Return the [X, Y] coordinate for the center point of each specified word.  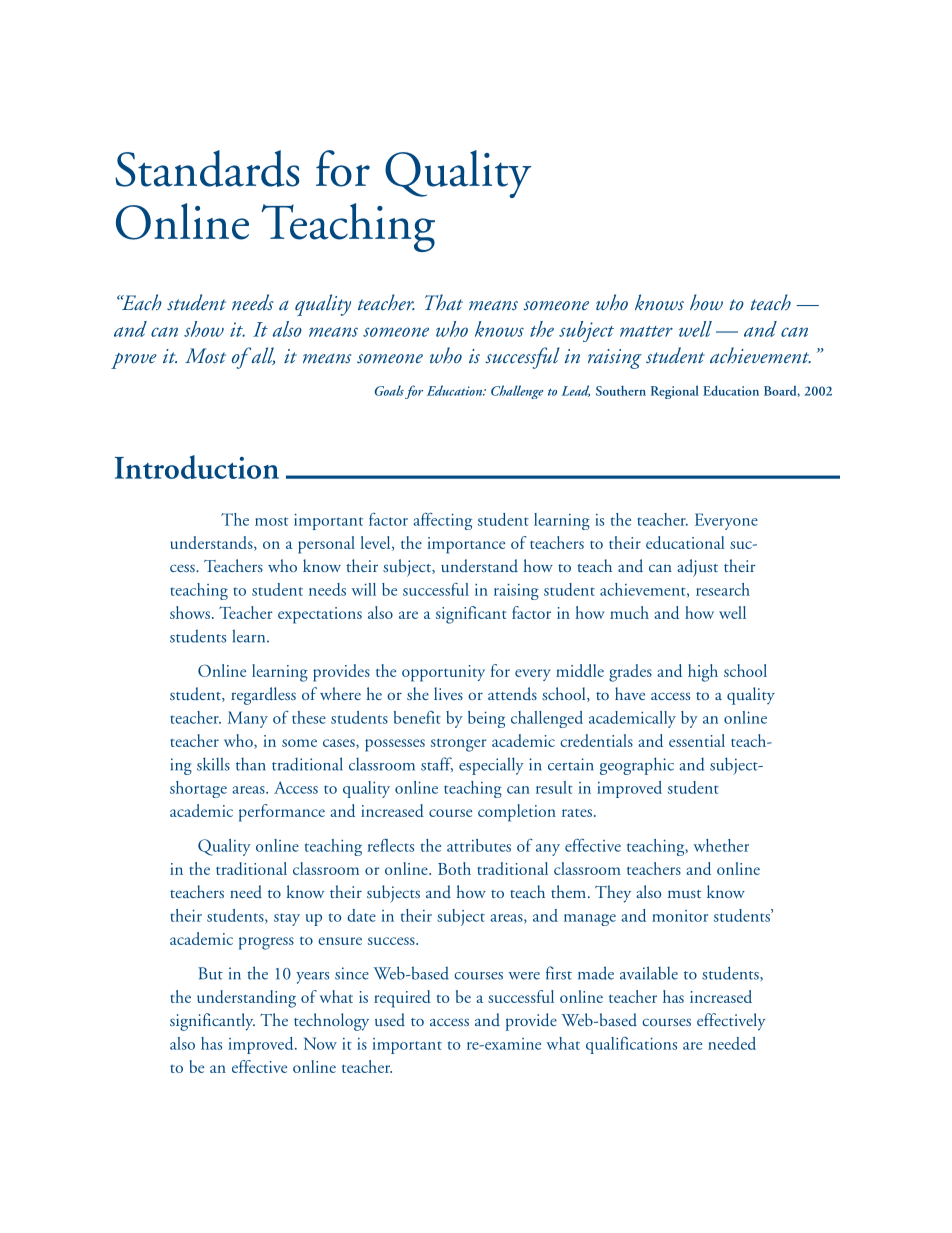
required [402, 999]
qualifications [631, 1045]
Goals [389, 390]
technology [331, 1022]
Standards [207, 168]
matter [646, 331]
